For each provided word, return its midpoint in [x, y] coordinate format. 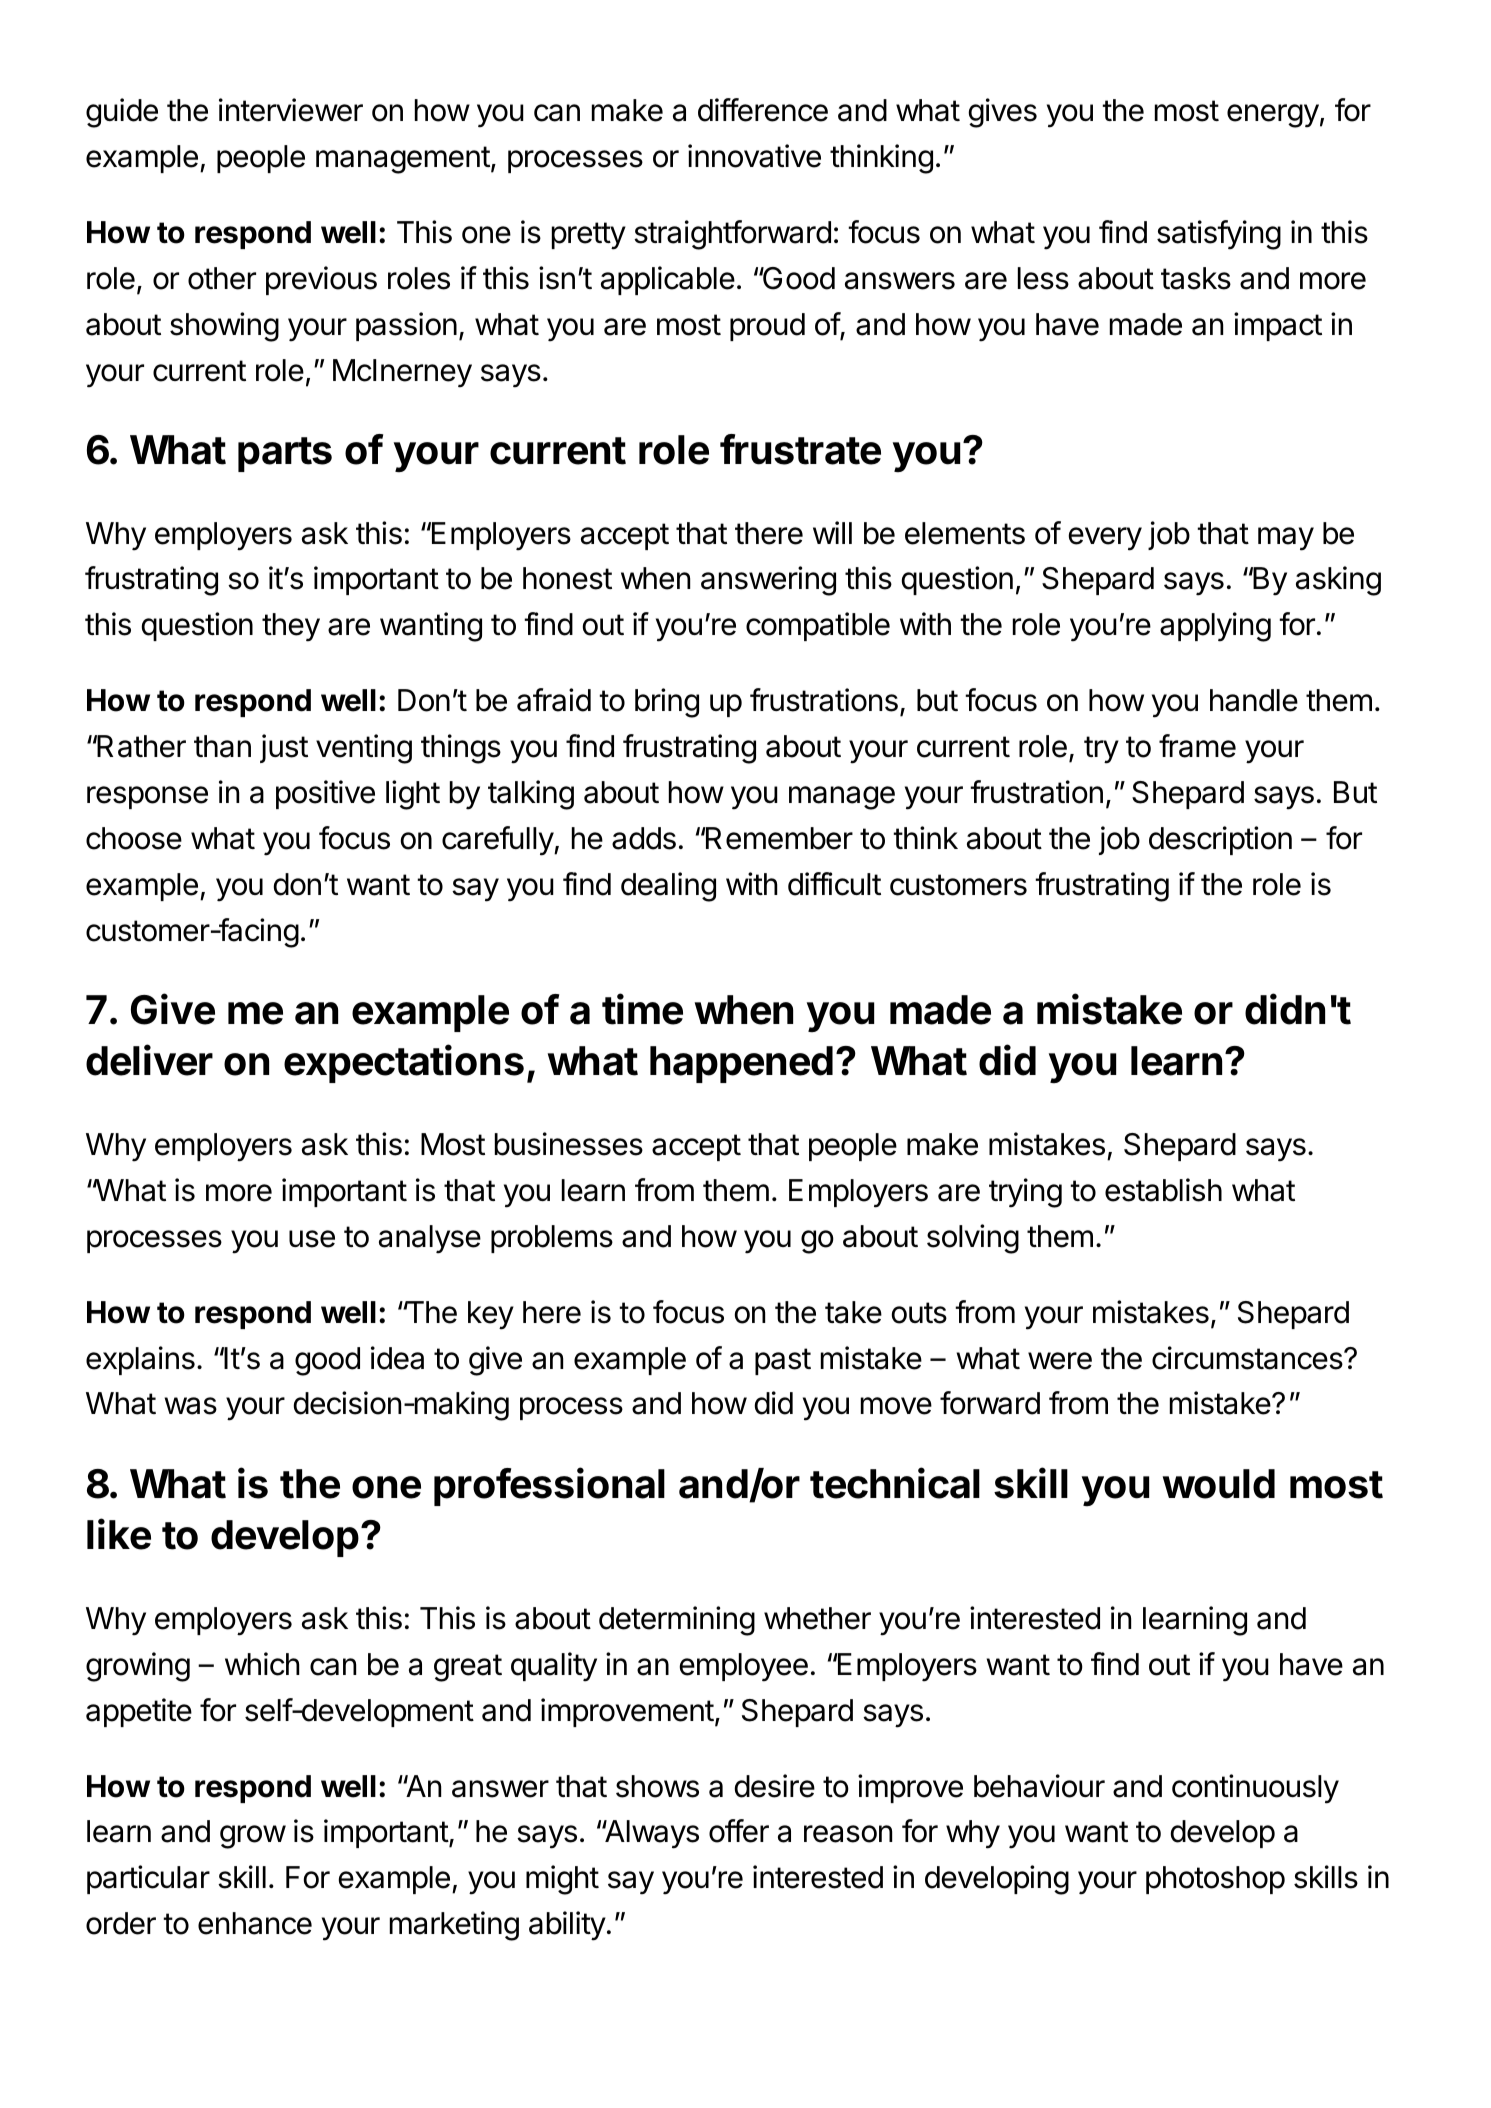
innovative [754, 156]
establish [1163, 1190]
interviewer [291, 110]
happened [741, 1064]
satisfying [1219, 235]
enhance [255, 1923]
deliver [149, 1060]
